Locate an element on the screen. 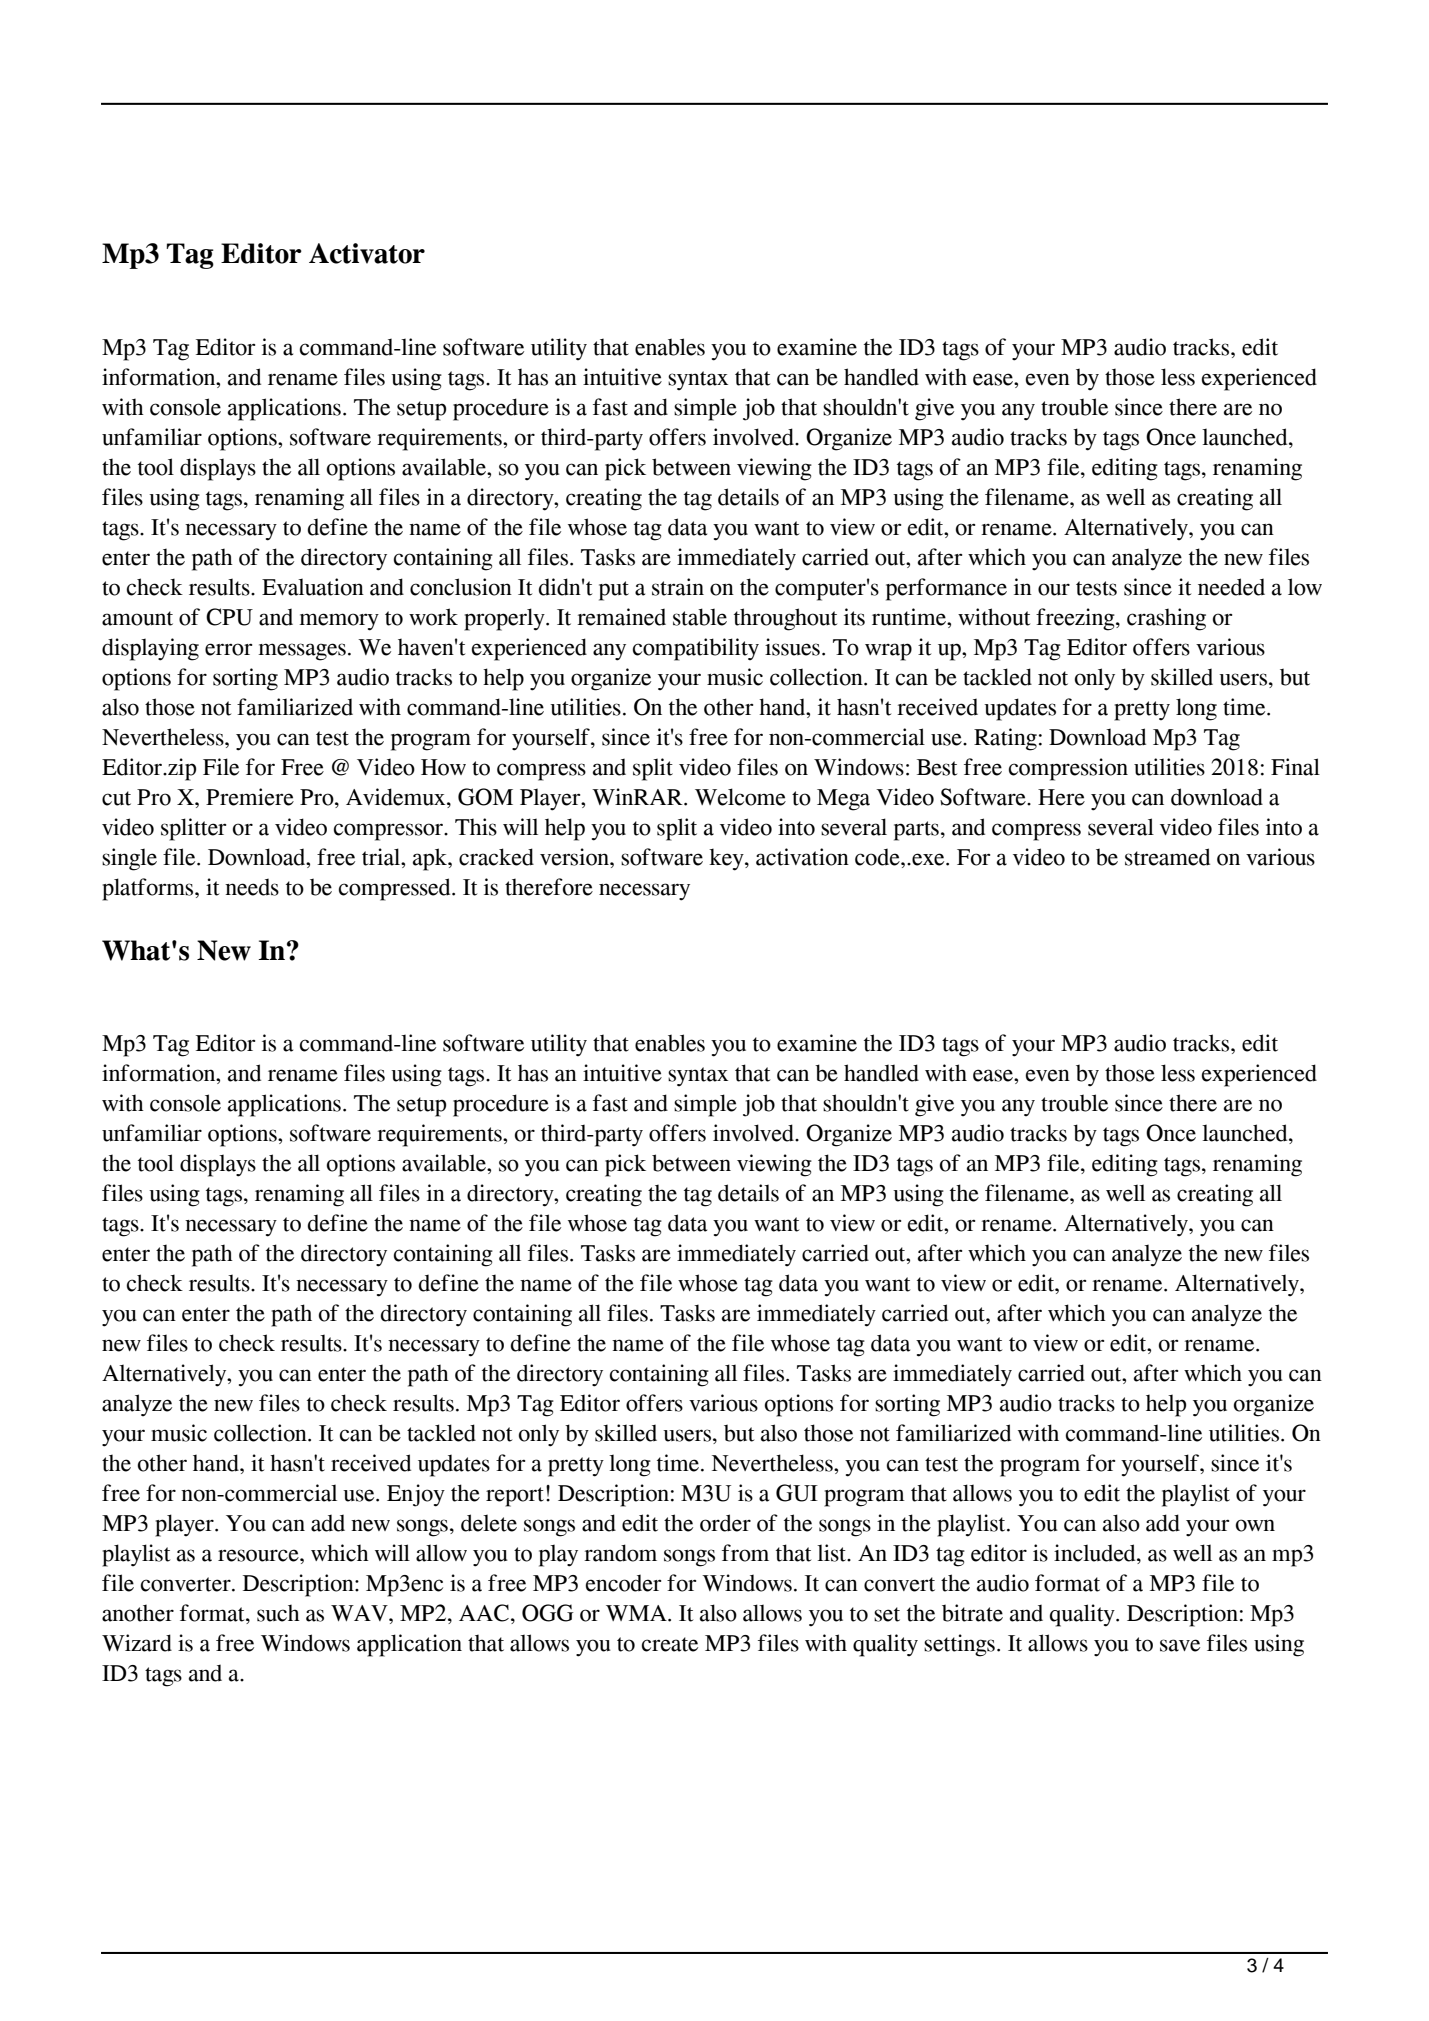 The height and width of the screenshot is (2021, 1429). crashing is located at coordinates (1166, 619).
